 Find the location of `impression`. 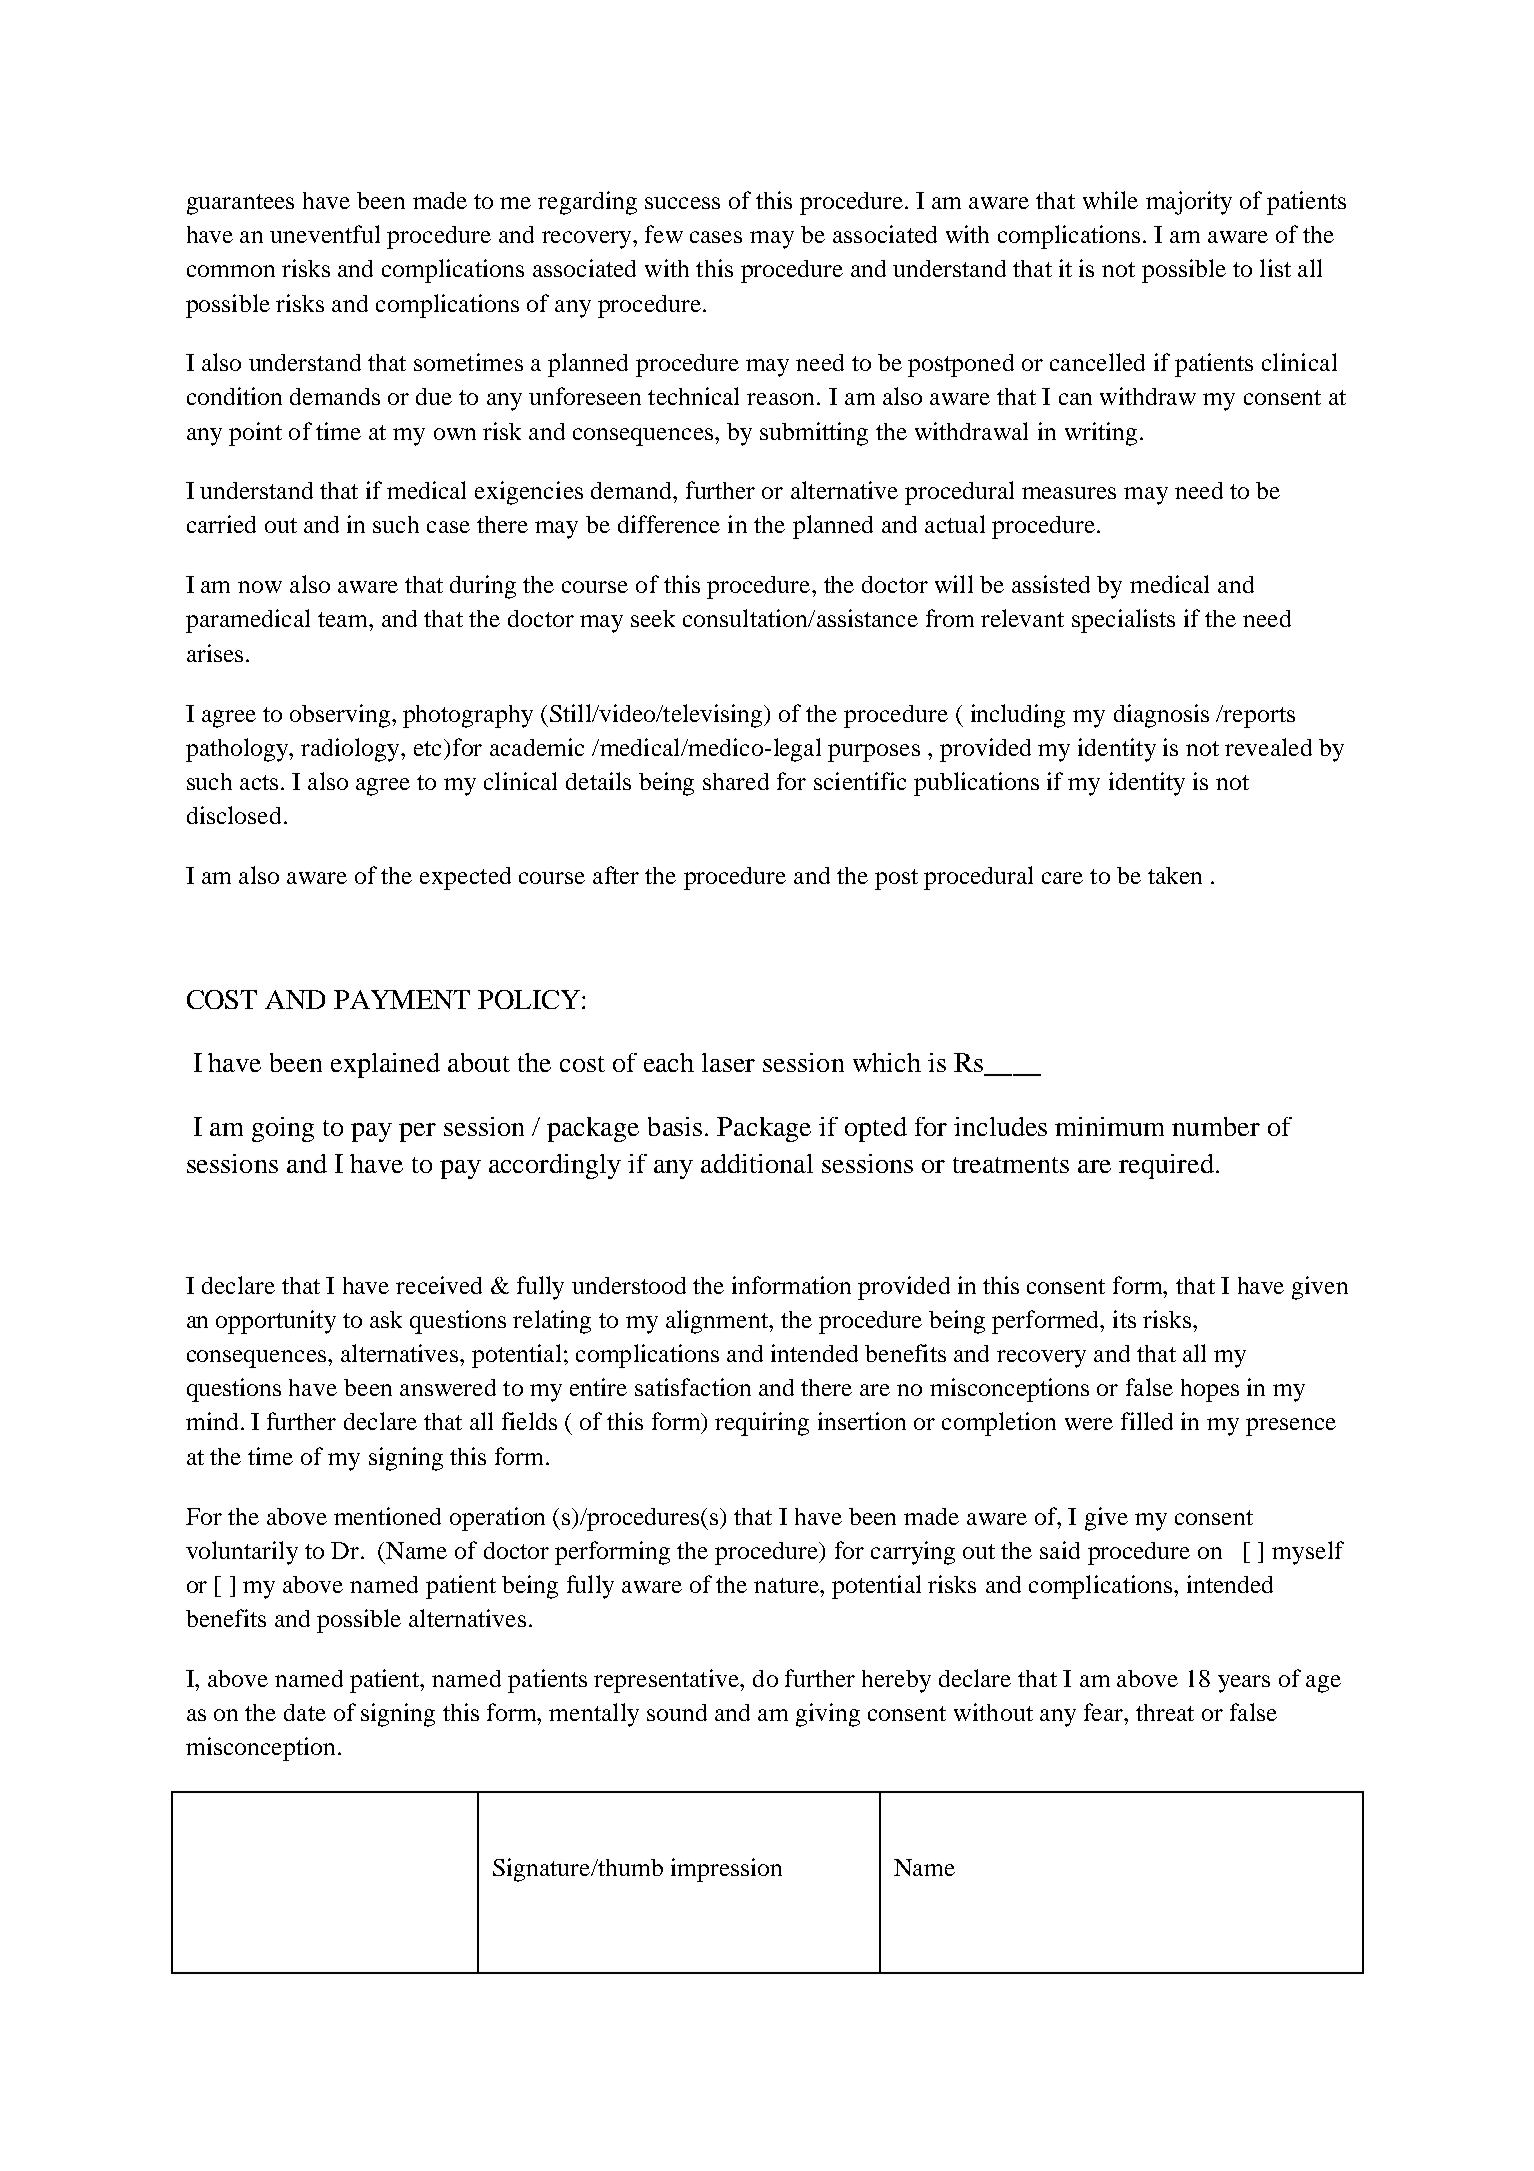

impression is located at coordinates (726, 1870).
